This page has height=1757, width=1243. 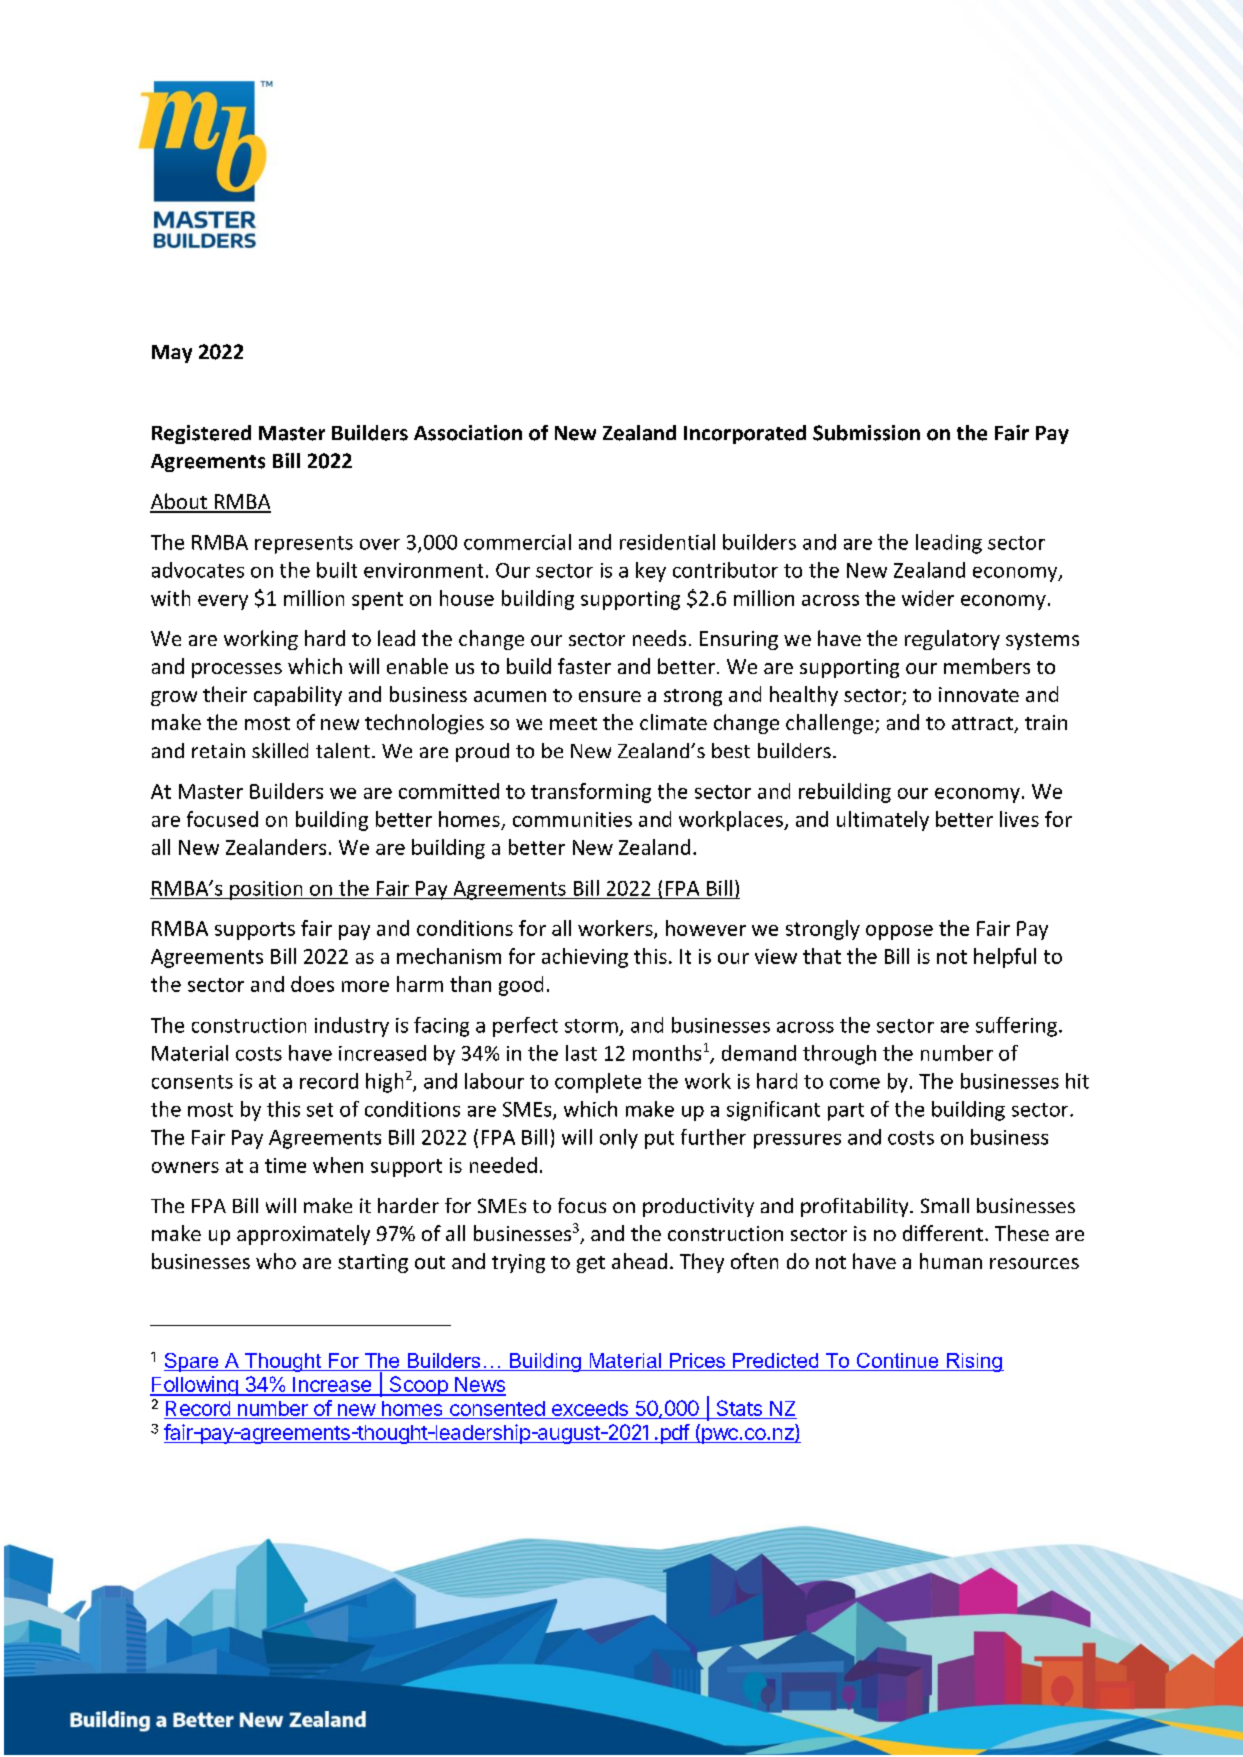 I want to click on Submission, so click(x=866, y=433).
